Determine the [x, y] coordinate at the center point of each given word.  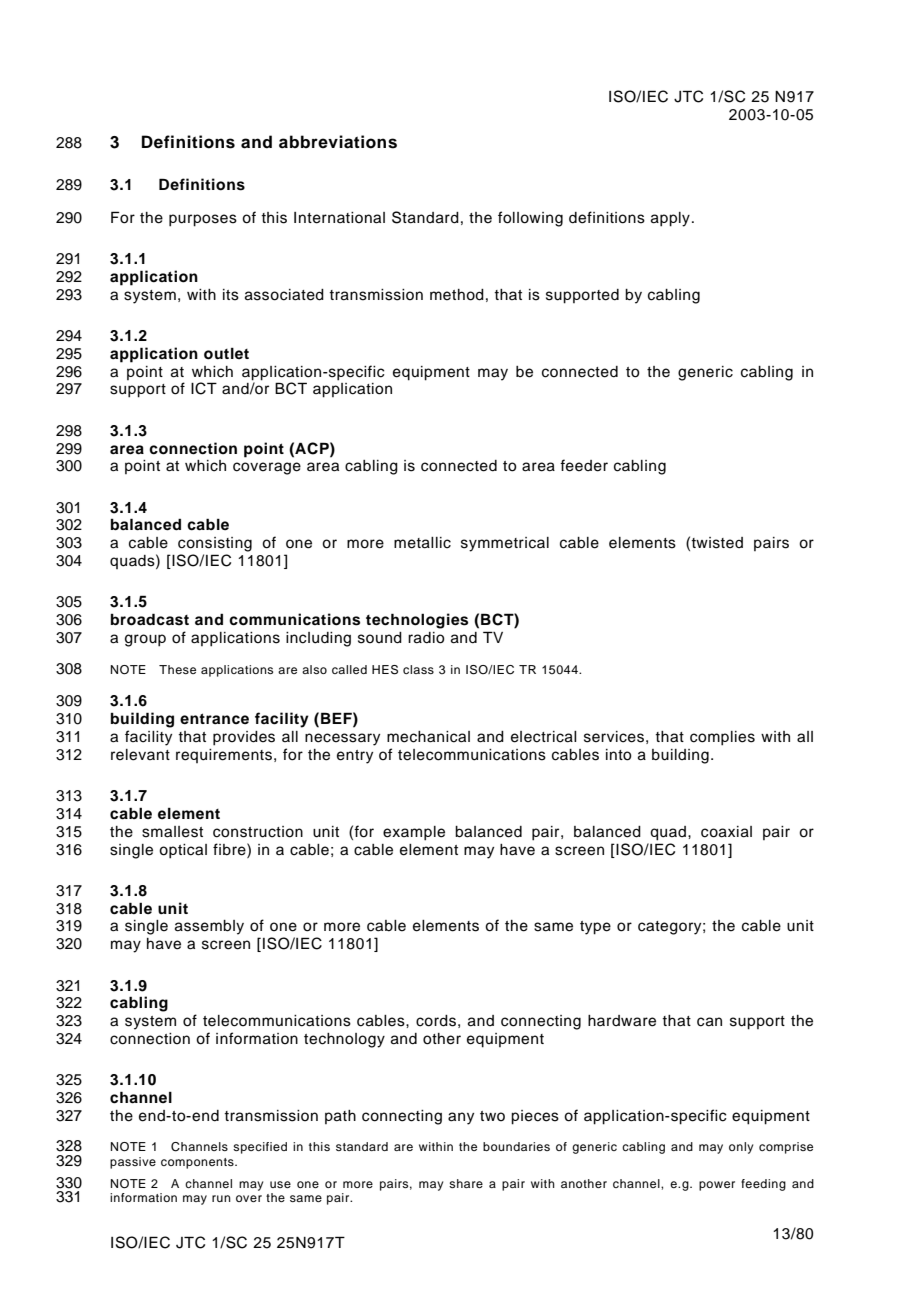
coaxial [726, 832]
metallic [422, 543]
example [414, 833]
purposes [203, 220]
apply [670, 219]
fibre [230, 849]
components [198, 1163]
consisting [215, 544]
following [530, 219]
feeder [584, 465]
